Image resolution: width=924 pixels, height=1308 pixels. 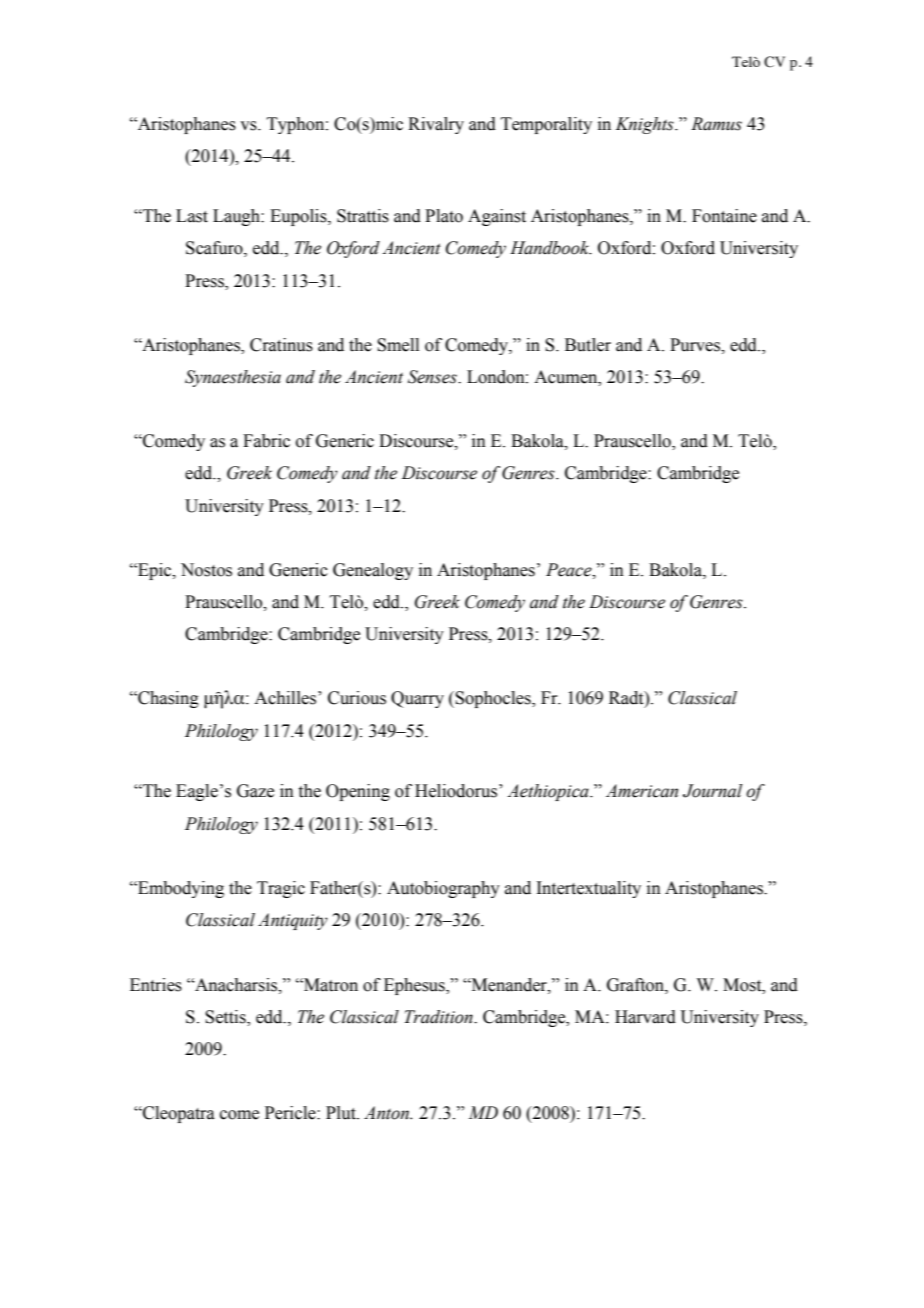 I want to click on Senses, so click(x=433, y=377).
